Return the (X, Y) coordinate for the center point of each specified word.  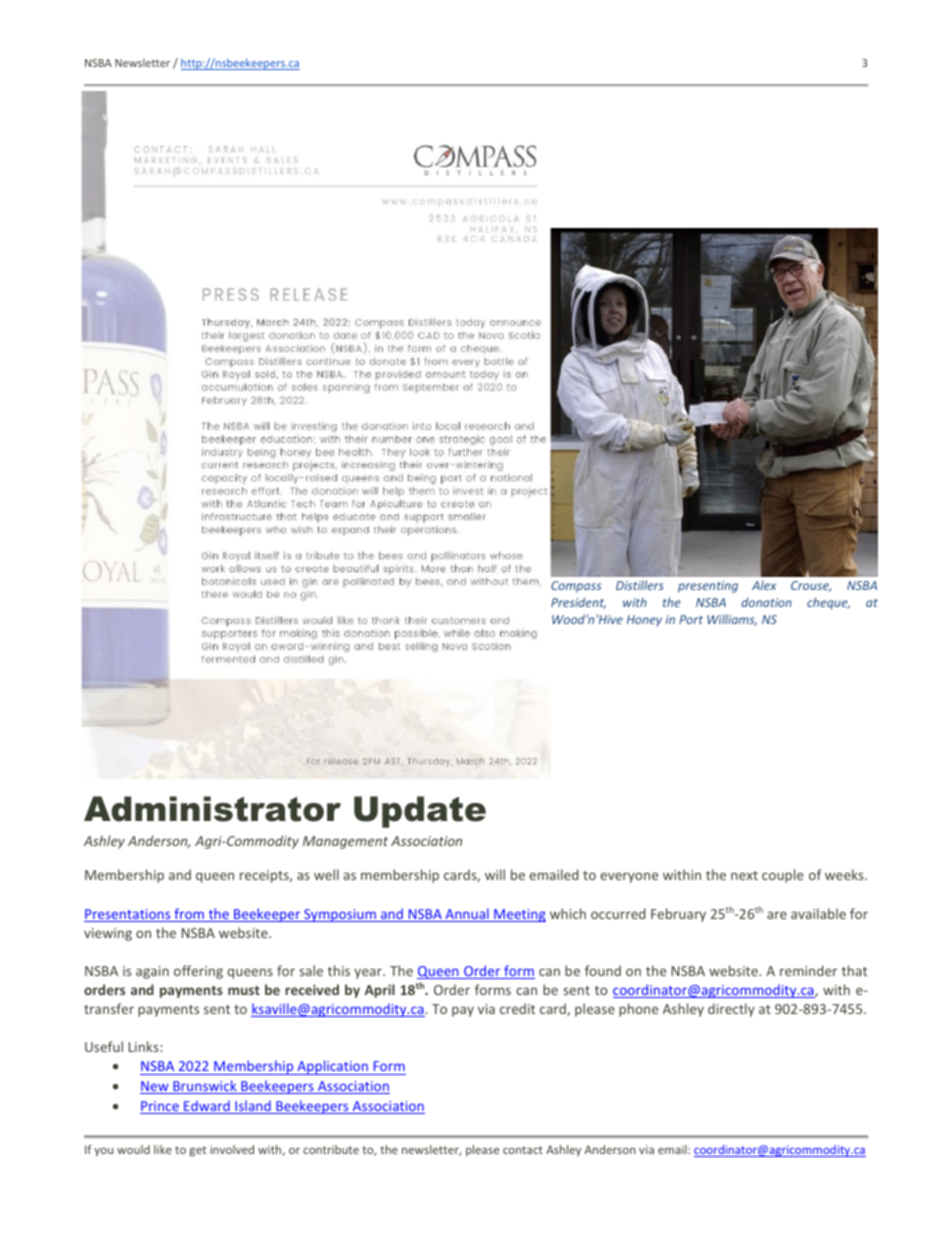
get (197, 1151)
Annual (467, 915)
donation (766, 602)
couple (782, 876)
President (578, 603)
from (189, 915)
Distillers (640, 585)
